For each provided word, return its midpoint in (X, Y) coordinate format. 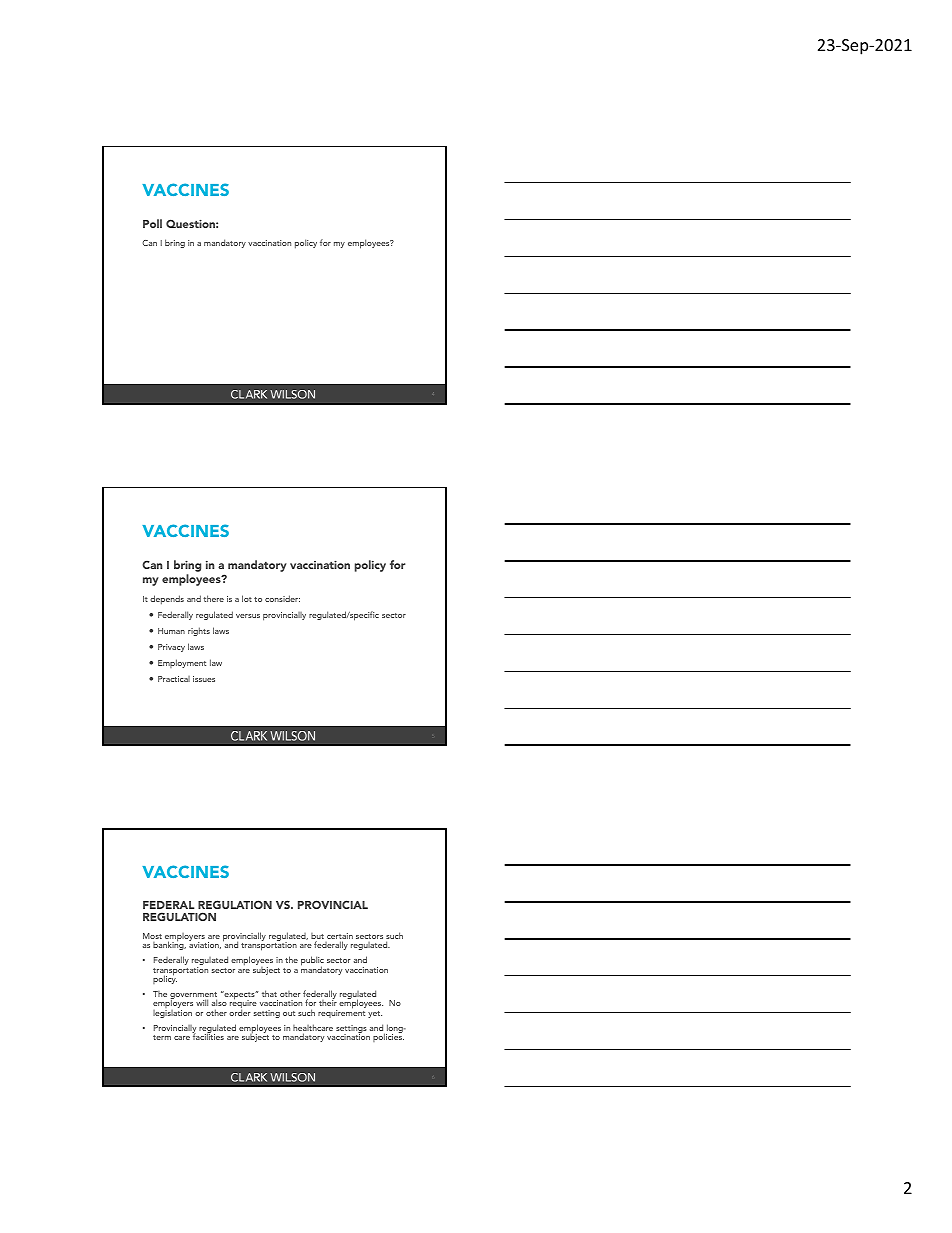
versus (248, 616)
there (213, 598)
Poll (152, 223)
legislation (172, 1012)
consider (282, 598)
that (269, 993)
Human (171, 631)
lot (247, 598)
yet (375, 1014)
